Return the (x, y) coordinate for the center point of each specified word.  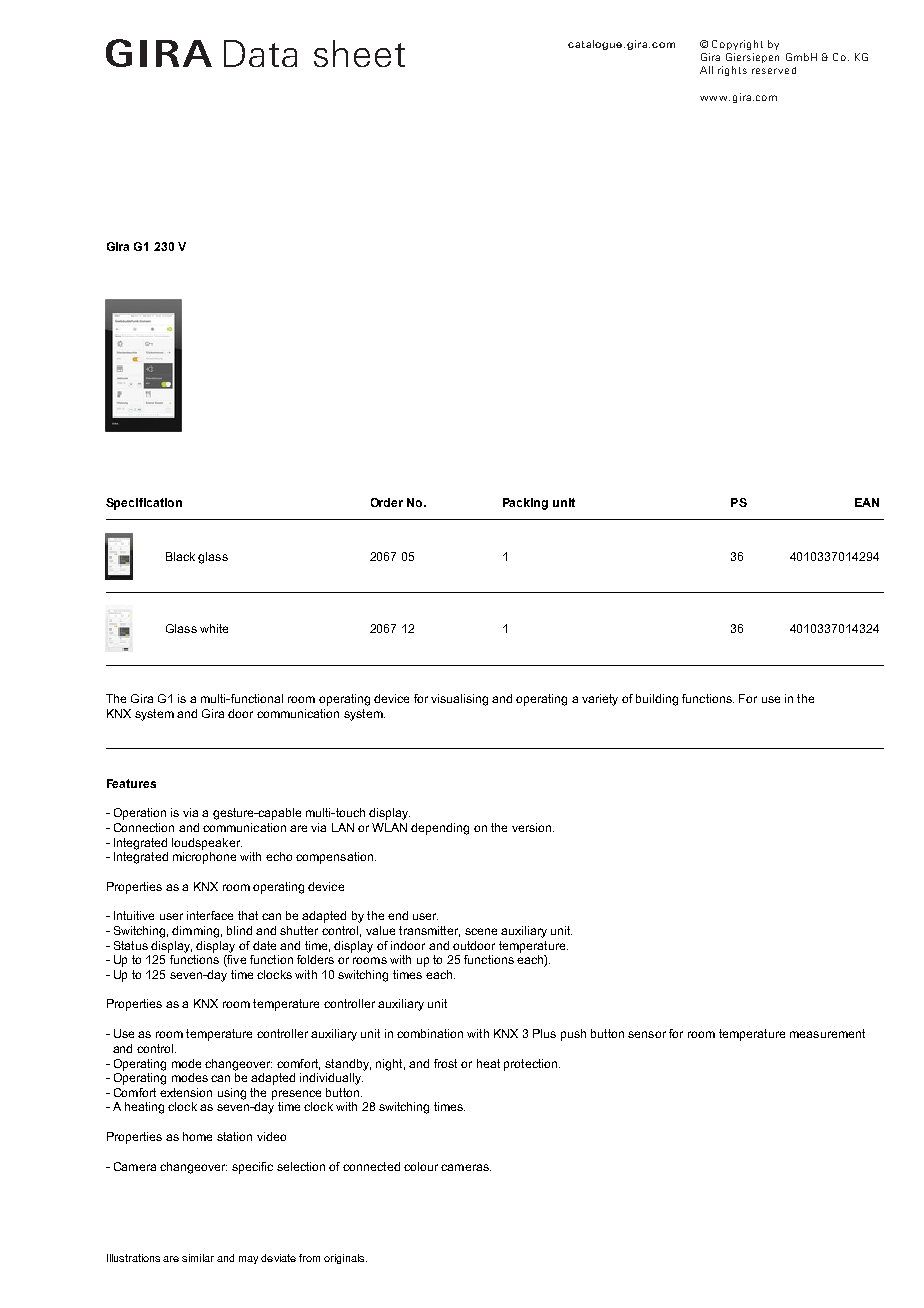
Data (260, 53)
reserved (774, 70)
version (531, 827)
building (657, 700)
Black (180, 556)
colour (421, 1166)
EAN (867, 502)
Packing (525, 504)
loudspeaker (207, 844)
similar (198, 1258)
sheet (359, 53)
